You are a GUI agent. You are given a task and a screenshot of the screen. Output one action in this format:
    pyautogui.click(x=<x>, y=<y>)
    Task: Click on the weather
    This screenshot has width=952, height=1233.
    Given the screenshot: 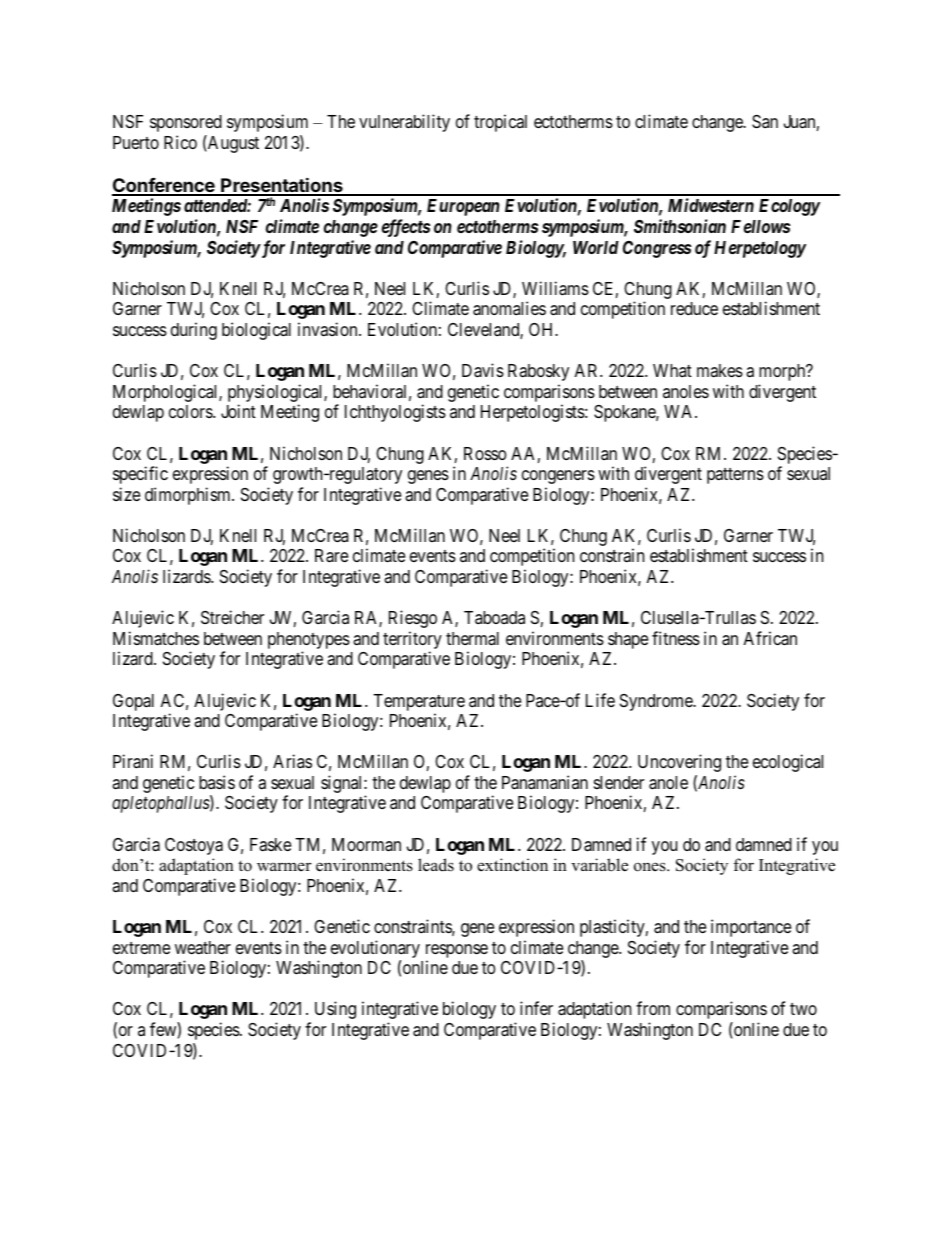 What is the action you would take?
    pyautogui.click(x=203, y=947)
